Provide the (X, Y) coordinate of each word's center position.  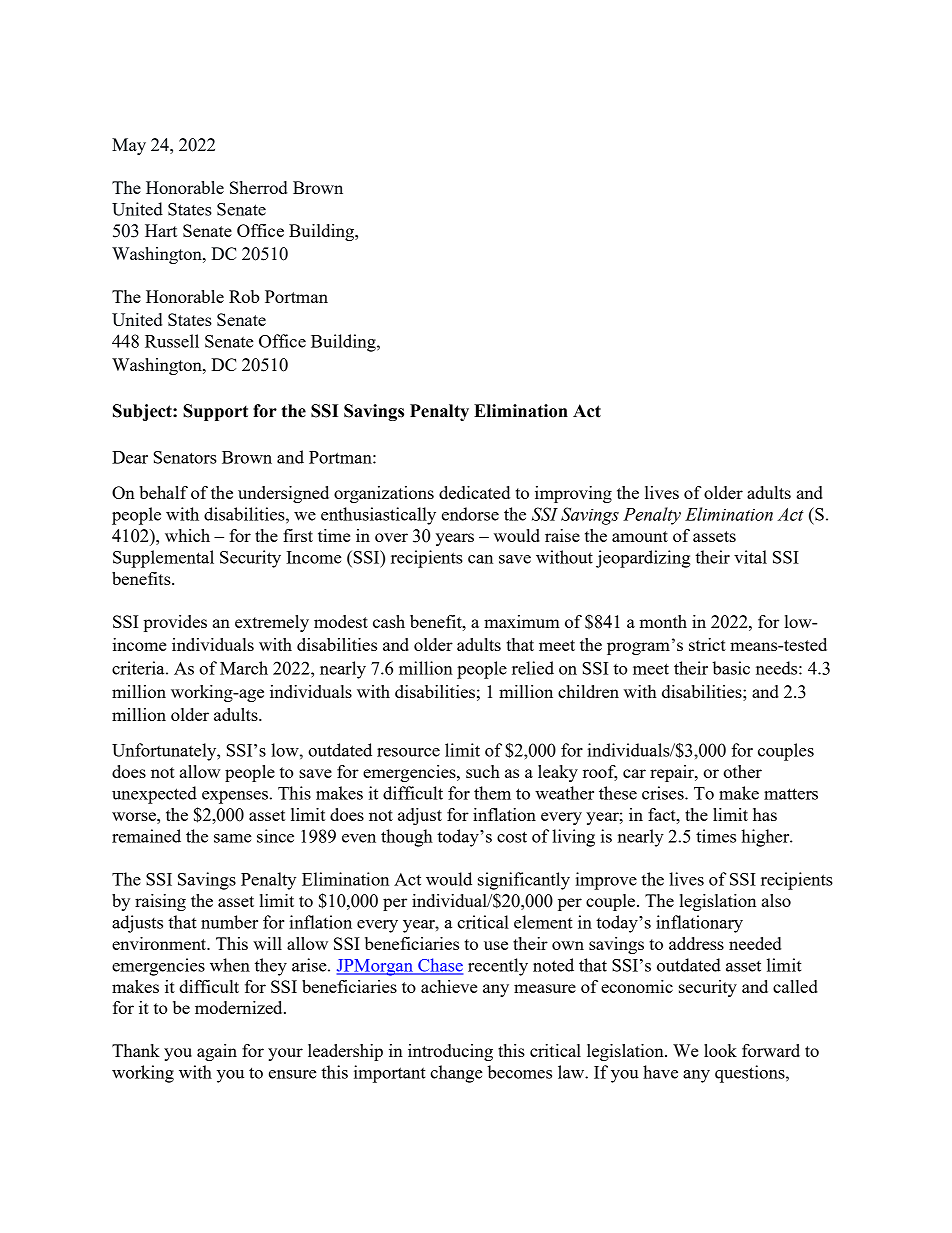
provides (175, 623)
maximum (522, 621)
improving (573, 494)
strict (707, 644)
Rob (244, 296)
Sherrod (258, 187)
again (217, 1052)
